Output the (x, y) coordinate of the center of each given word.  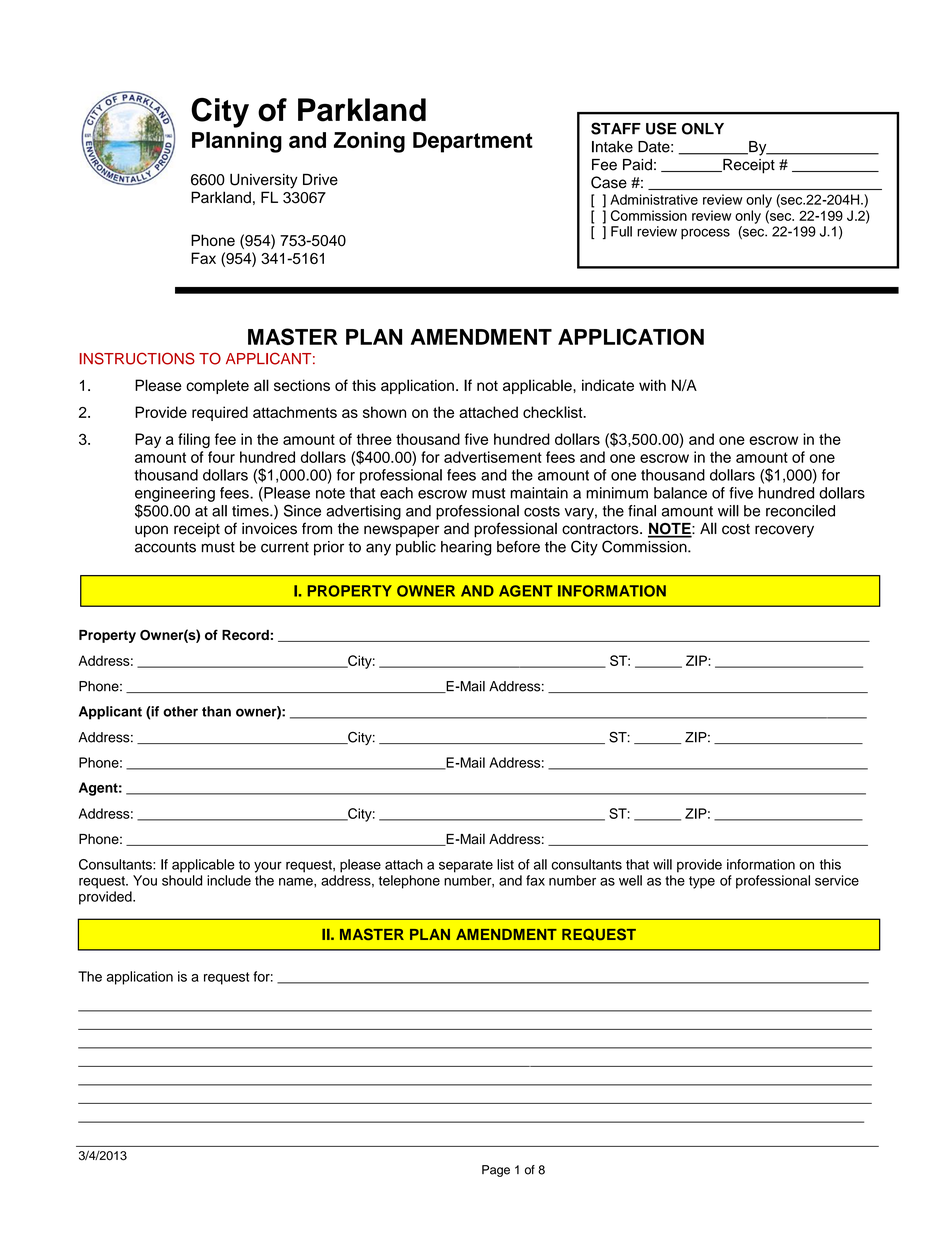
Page (496, 1171)
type (702, 882)
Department (473, 142)
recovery (784, 531)
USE (661, 128)
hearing (466, 548)
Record (245, 635)
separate (466, 866)
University (264, 181)
